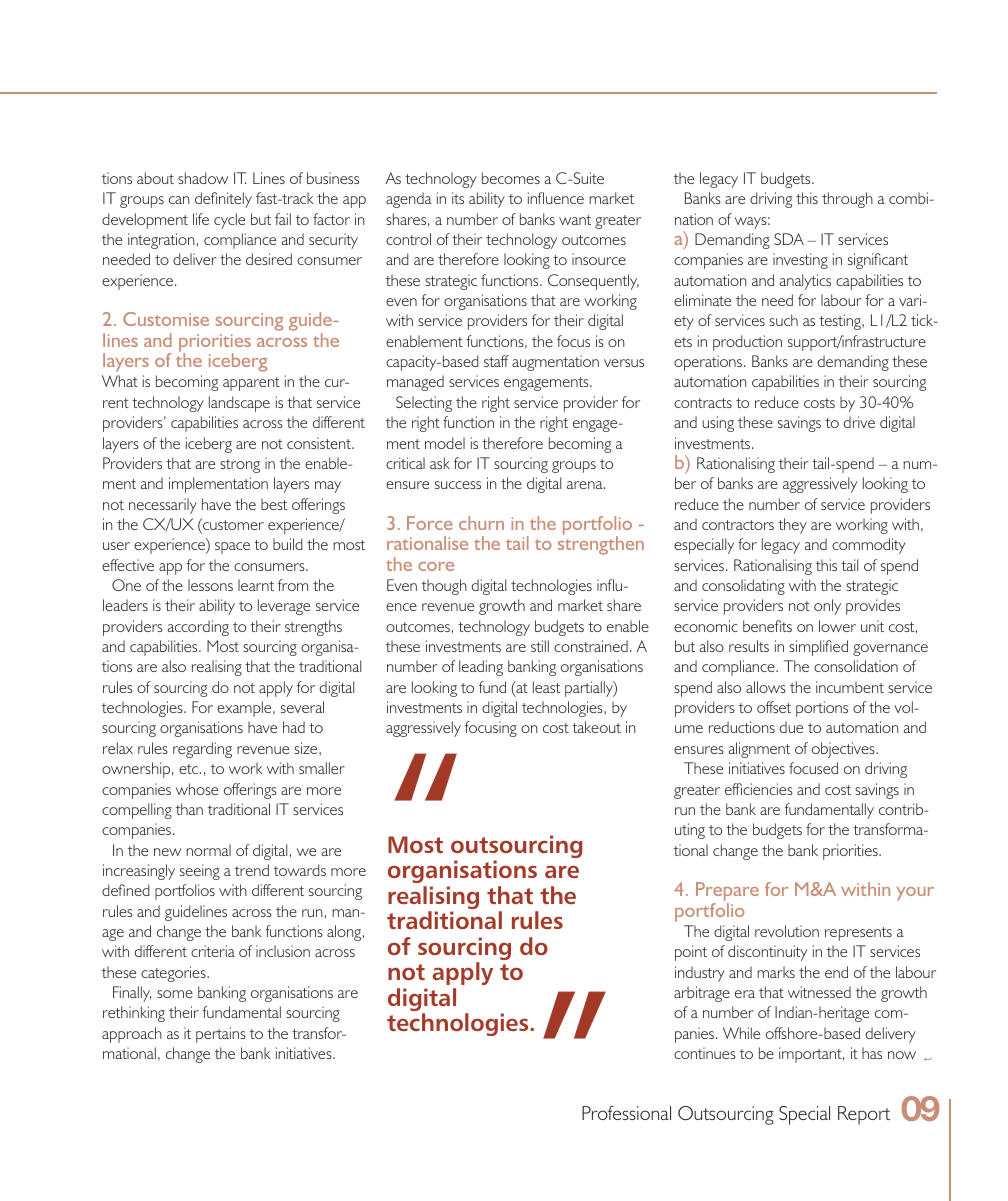  Describe the element at coordinates (201, 219) in the screenshot. I see `life` at that location.
